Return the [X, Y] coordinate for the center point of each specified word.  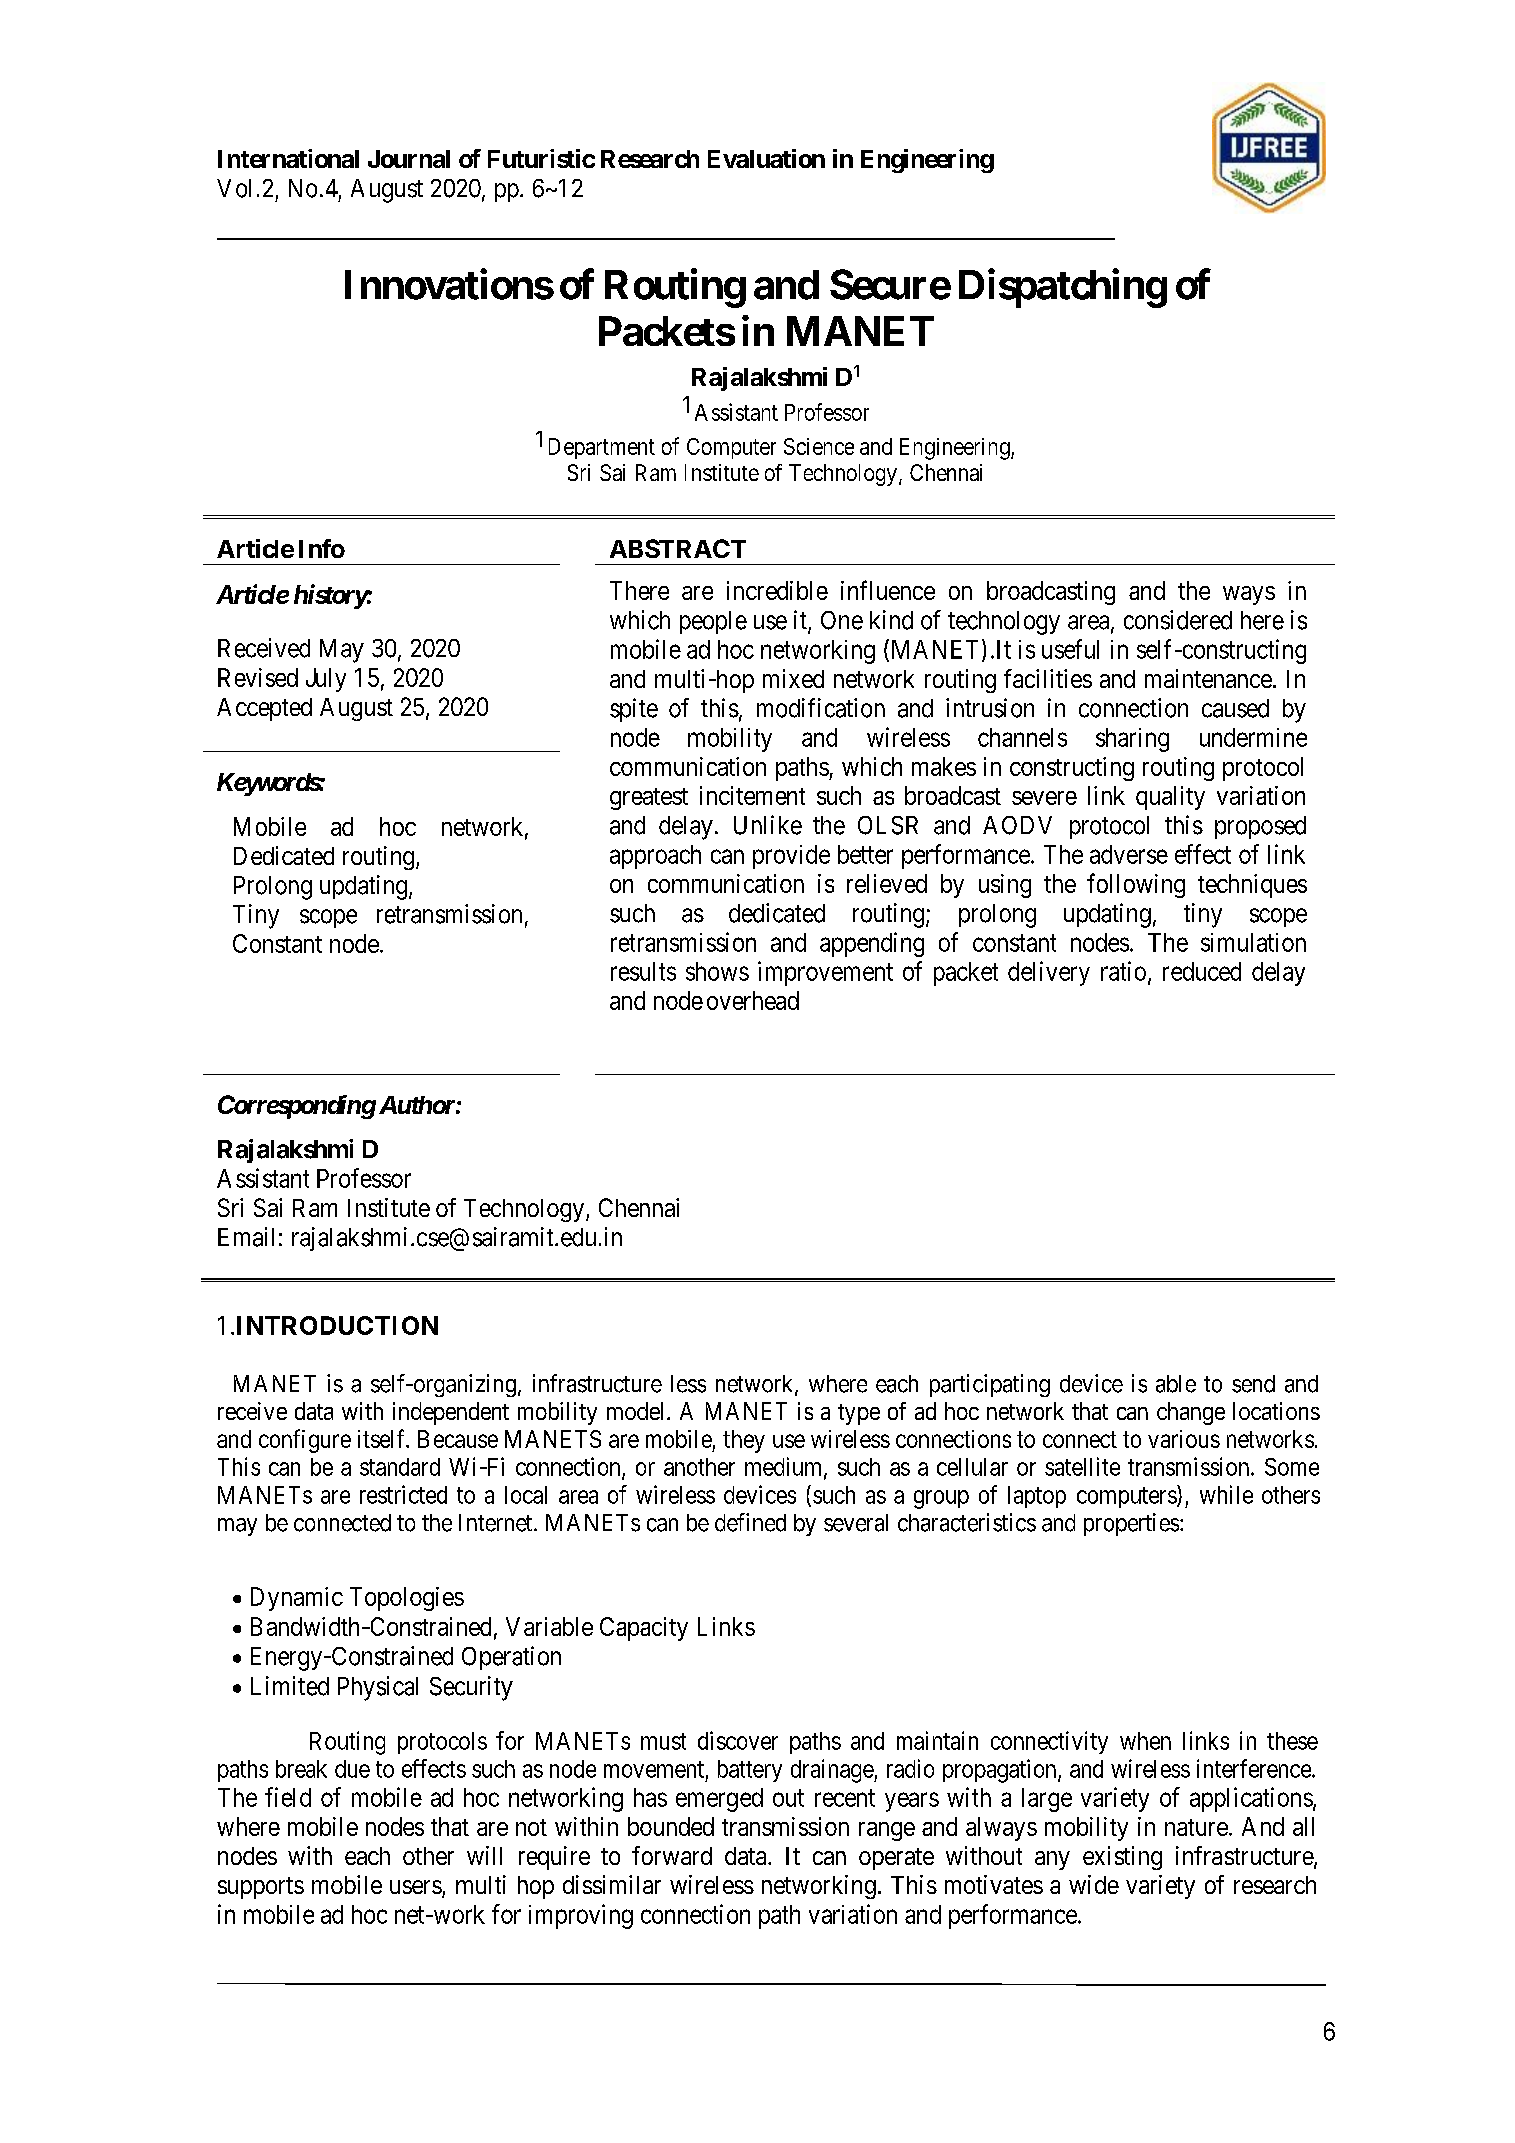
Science [819, 446]
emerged [719, 1800]
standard [400, 1467]
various [1184, 1439]
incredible [777, 590]
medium [785, 1467]
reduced [1202, 971]
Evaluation [766, 158]
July [326, 680]
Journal [409, 159]
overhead [753, 1000]
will [484, 1855]
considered [1178, 620]
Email [246, 1237]
